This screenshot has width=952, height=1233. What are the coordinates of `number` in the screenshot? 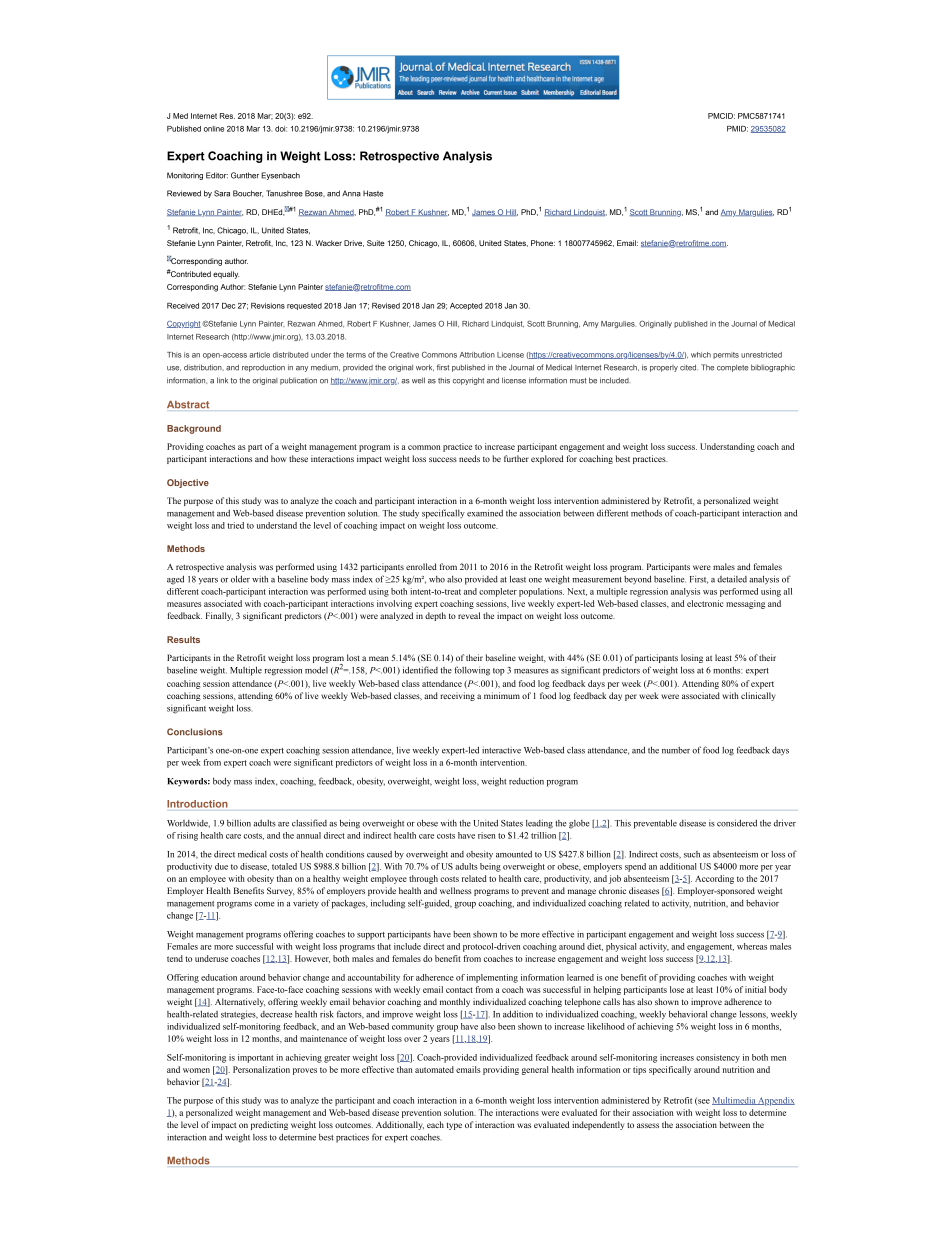 It's located at (676, 750).
